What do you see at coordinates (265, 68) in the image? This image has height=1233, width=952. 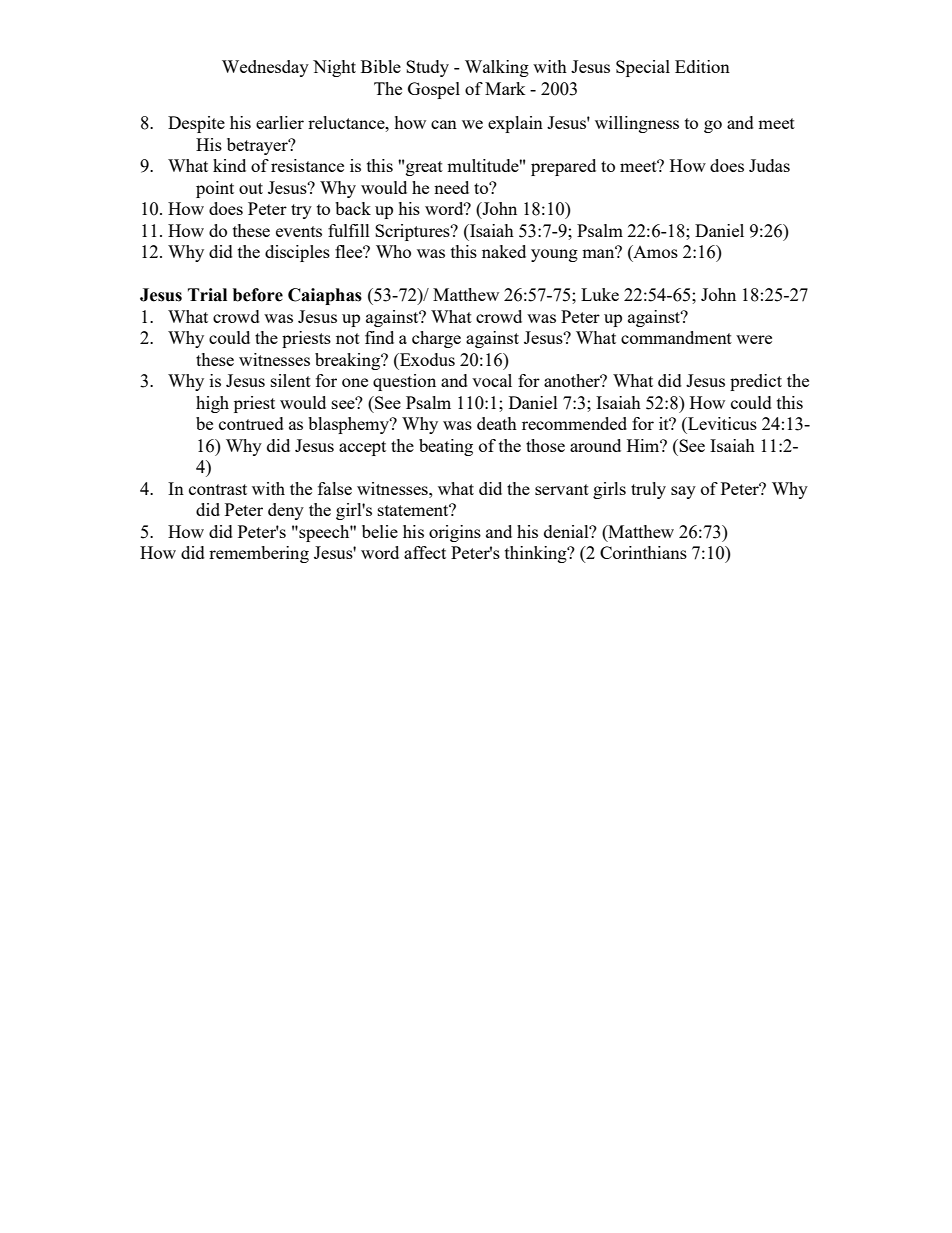 I see `Wednesday` at bounding box center [265, 68].
